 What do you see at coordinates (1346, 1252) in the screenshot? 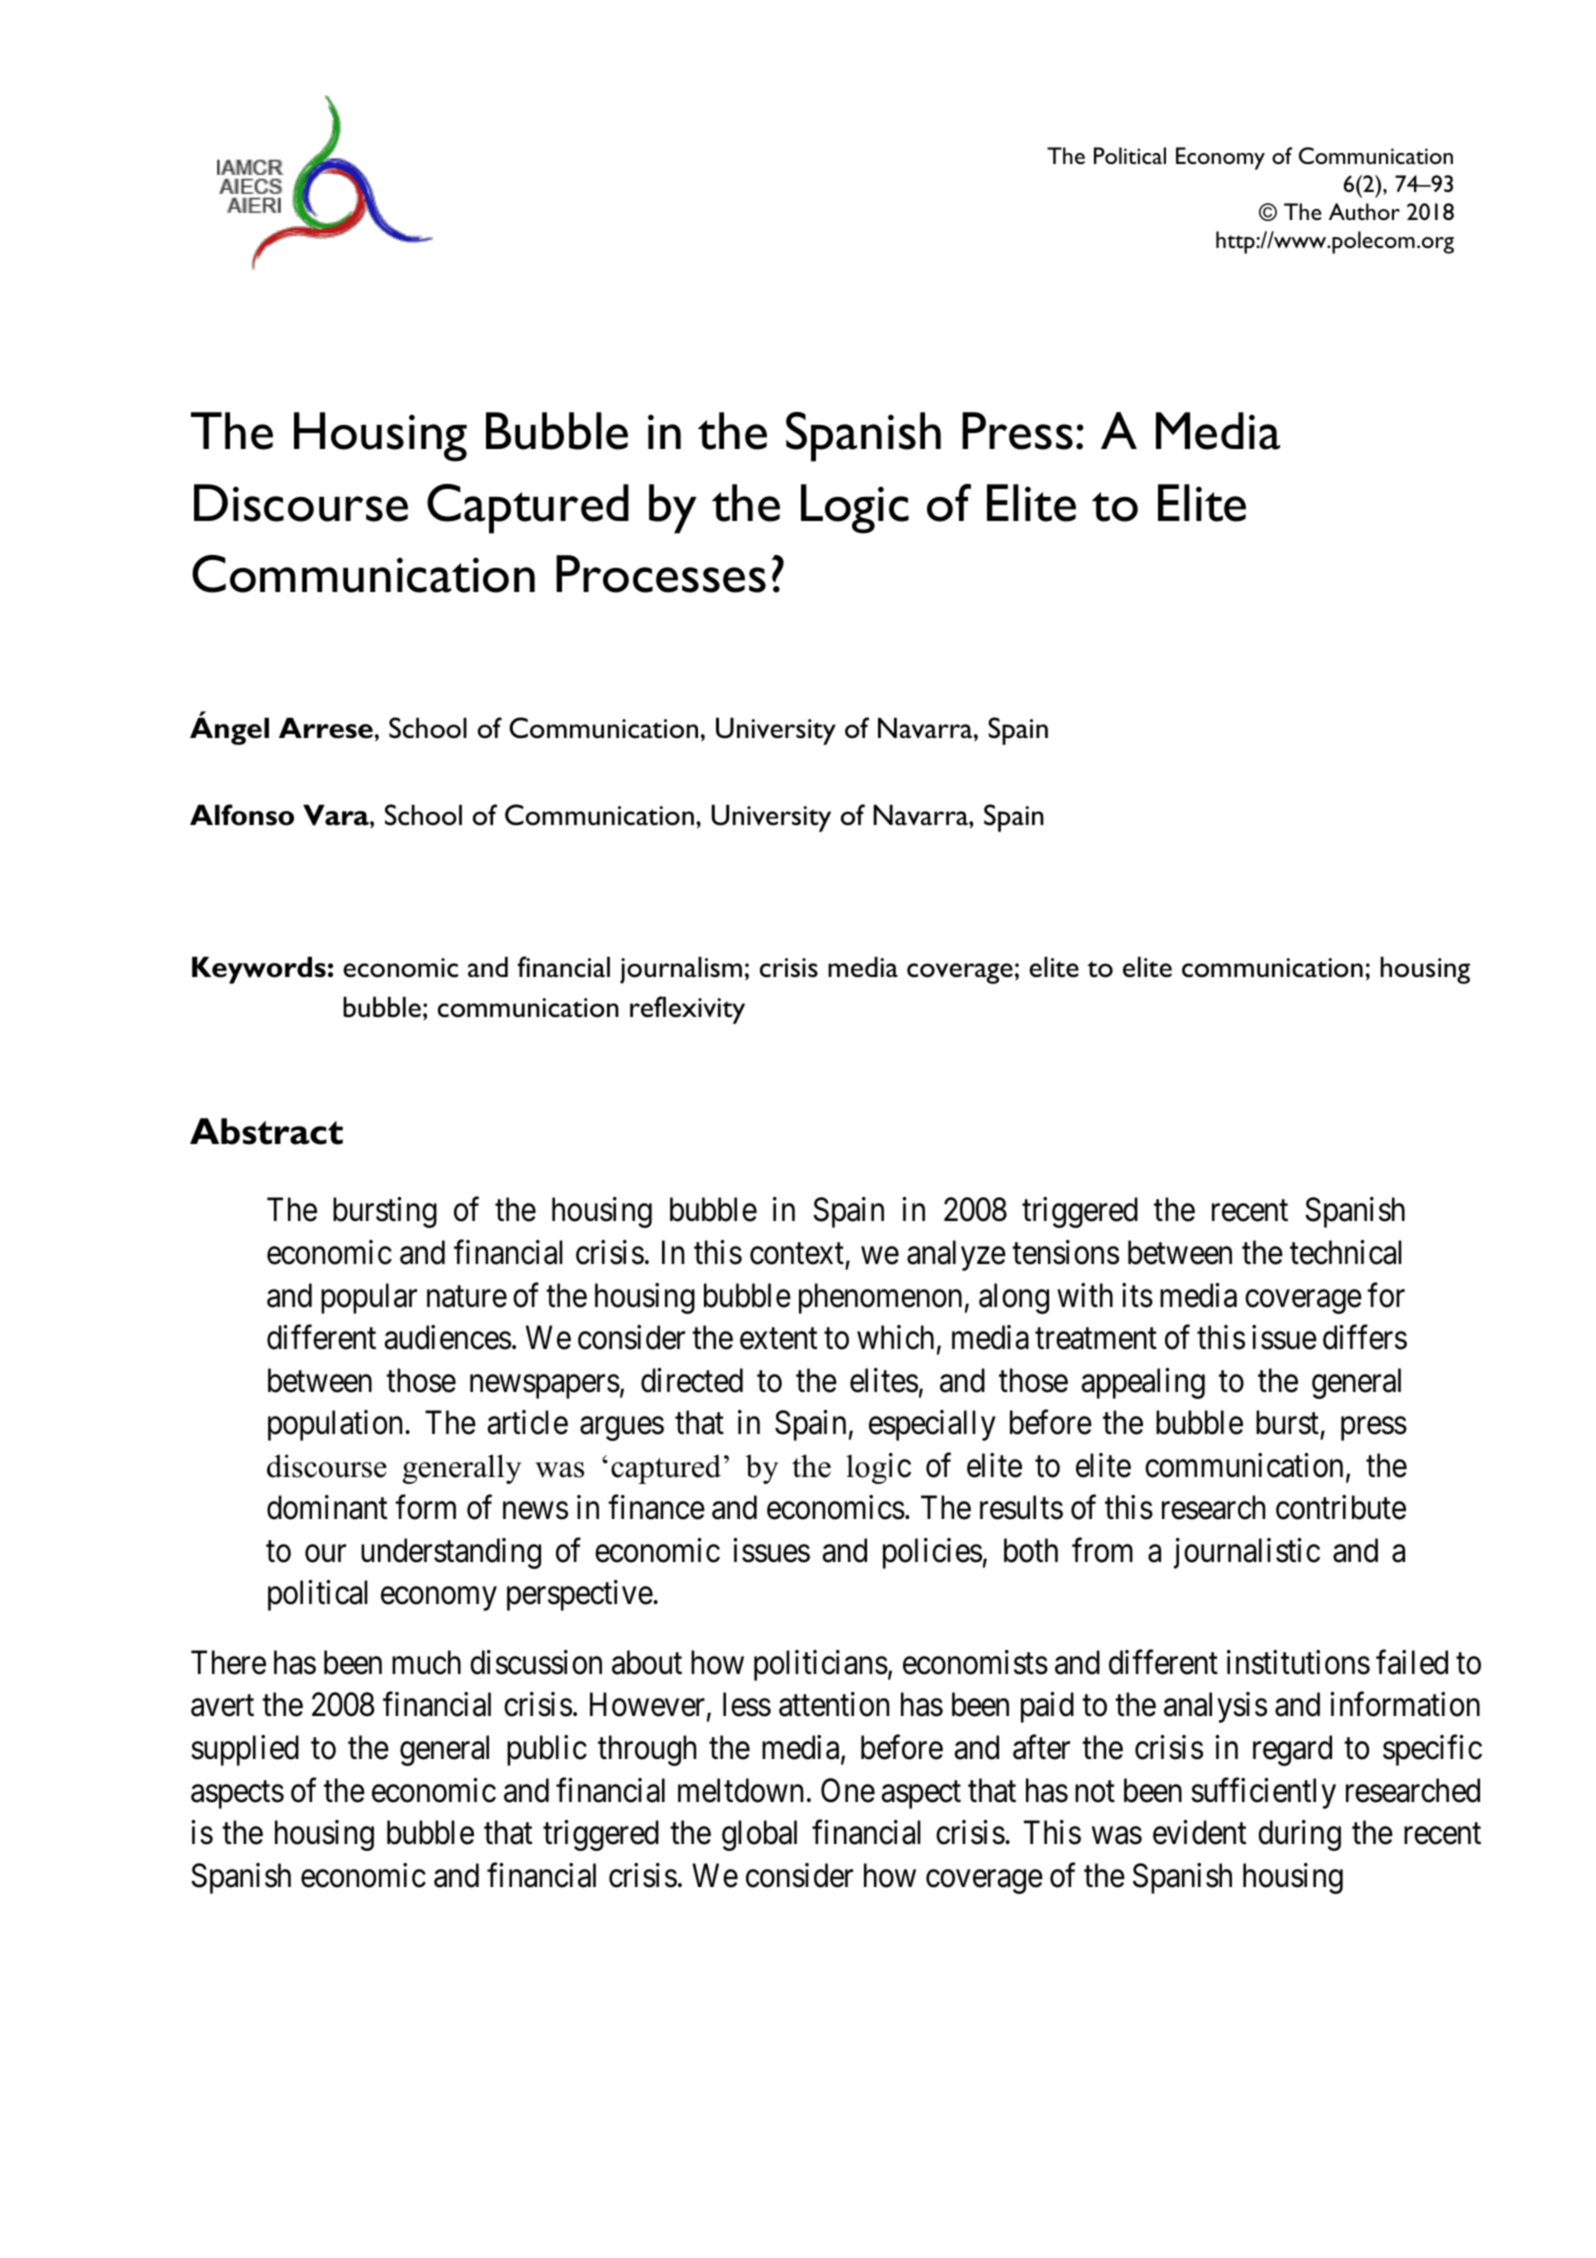
I see `technical` at bounding box center [1346, 1252].
